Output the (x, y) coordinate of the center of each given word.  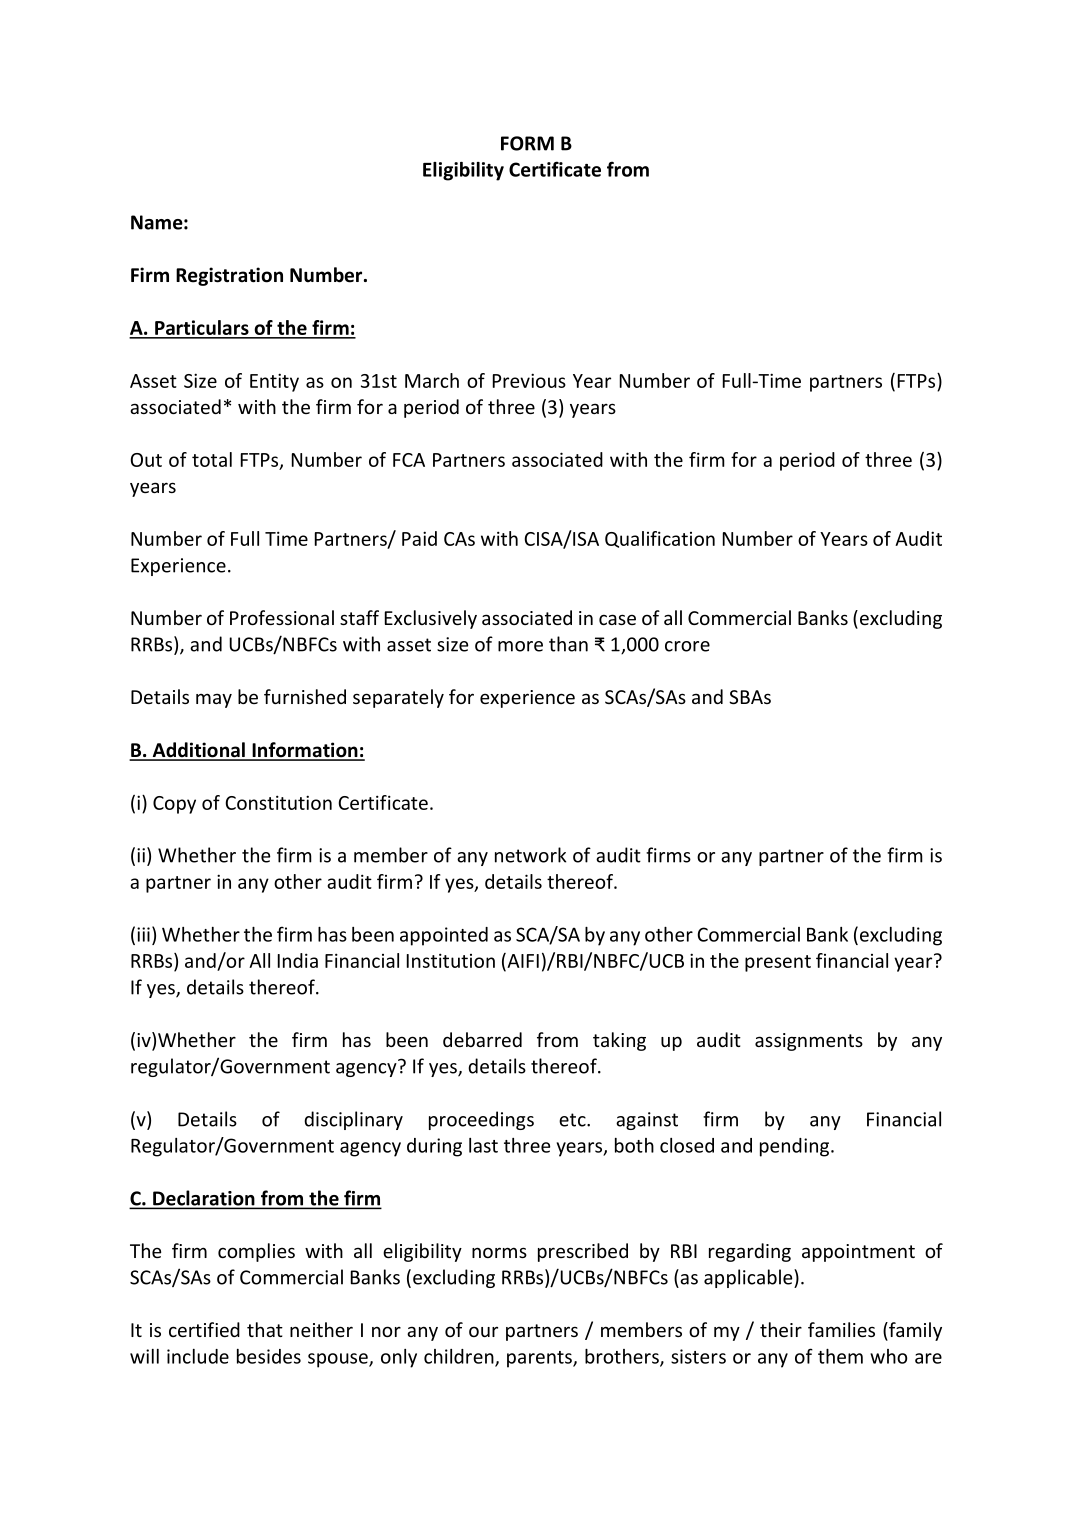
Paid (419, 538)
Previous (529, 380)
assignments (809, 1042)
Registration (229, 276)
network (530, 855)
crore (687, 646)
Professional (282, 617)
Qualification (660, 539)
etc (573, 1120)
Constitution (278, 802)
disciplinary (353, 1120)
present (778, 963)
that (265, 1329)
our (483, 1331)
